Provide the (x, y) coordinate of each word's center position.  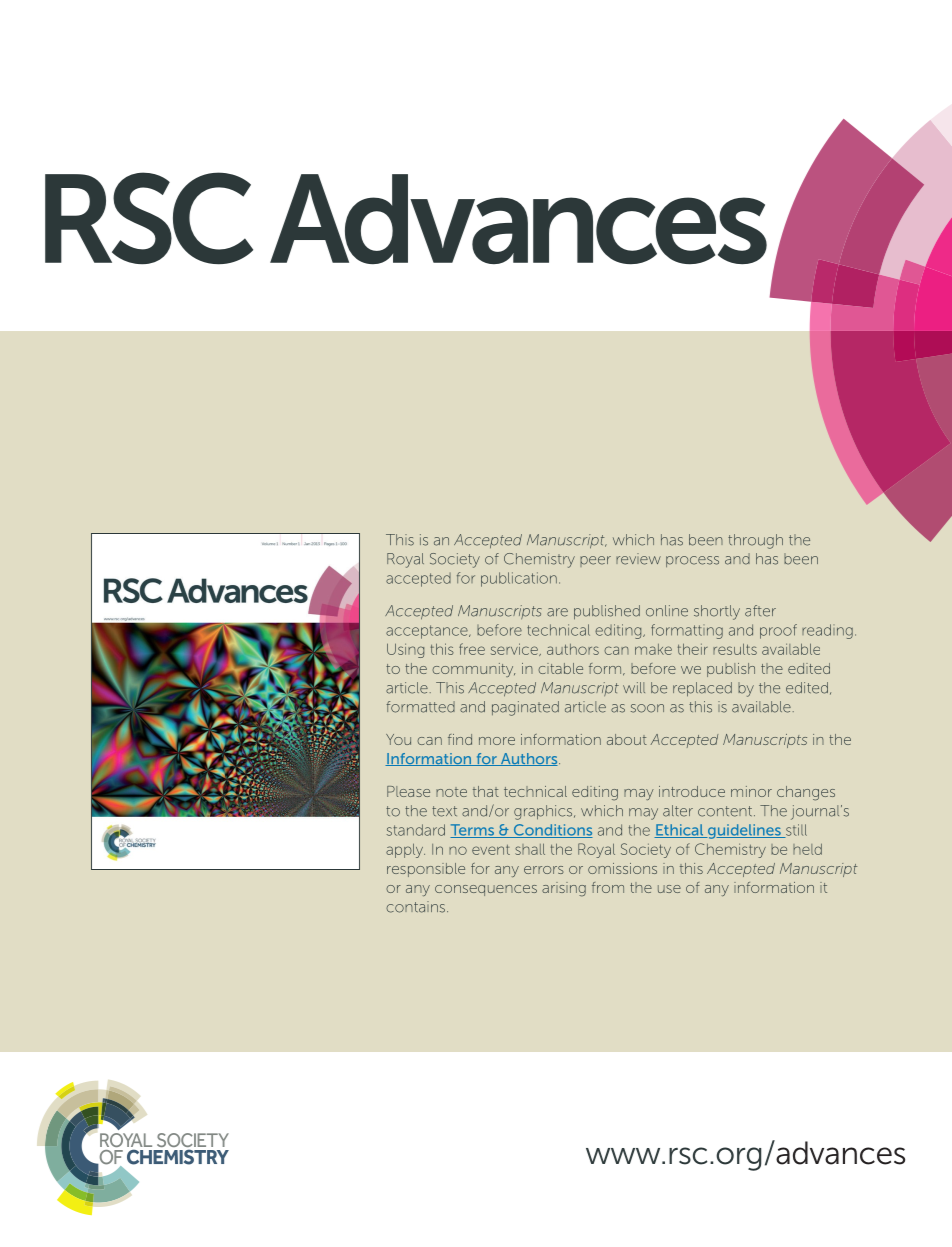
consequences (486, 890)
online (667, 611)
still (795, 831)
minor (751, 791)
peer (595, 561)
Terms (473, 831)
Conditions (552, 831)
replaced (702, 689)
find (460, 739)
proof (778, 631)
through (755, 541)
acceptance (428, 632)
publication (519, 579)
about (627, 739)
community (473, 670)
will (634, 687)
